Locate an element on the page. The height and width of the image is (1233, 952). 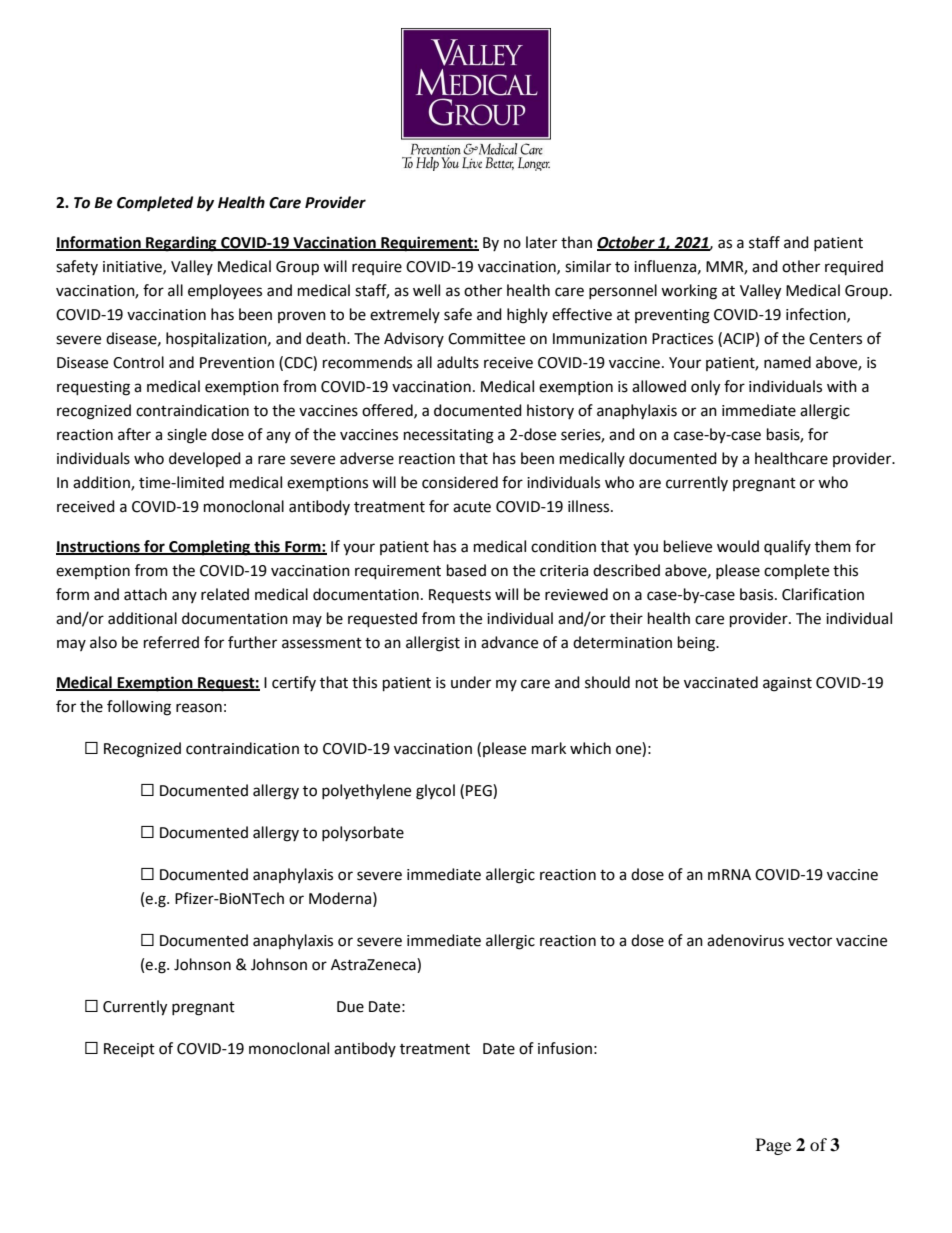
would is located at coordinates (738, 546).
